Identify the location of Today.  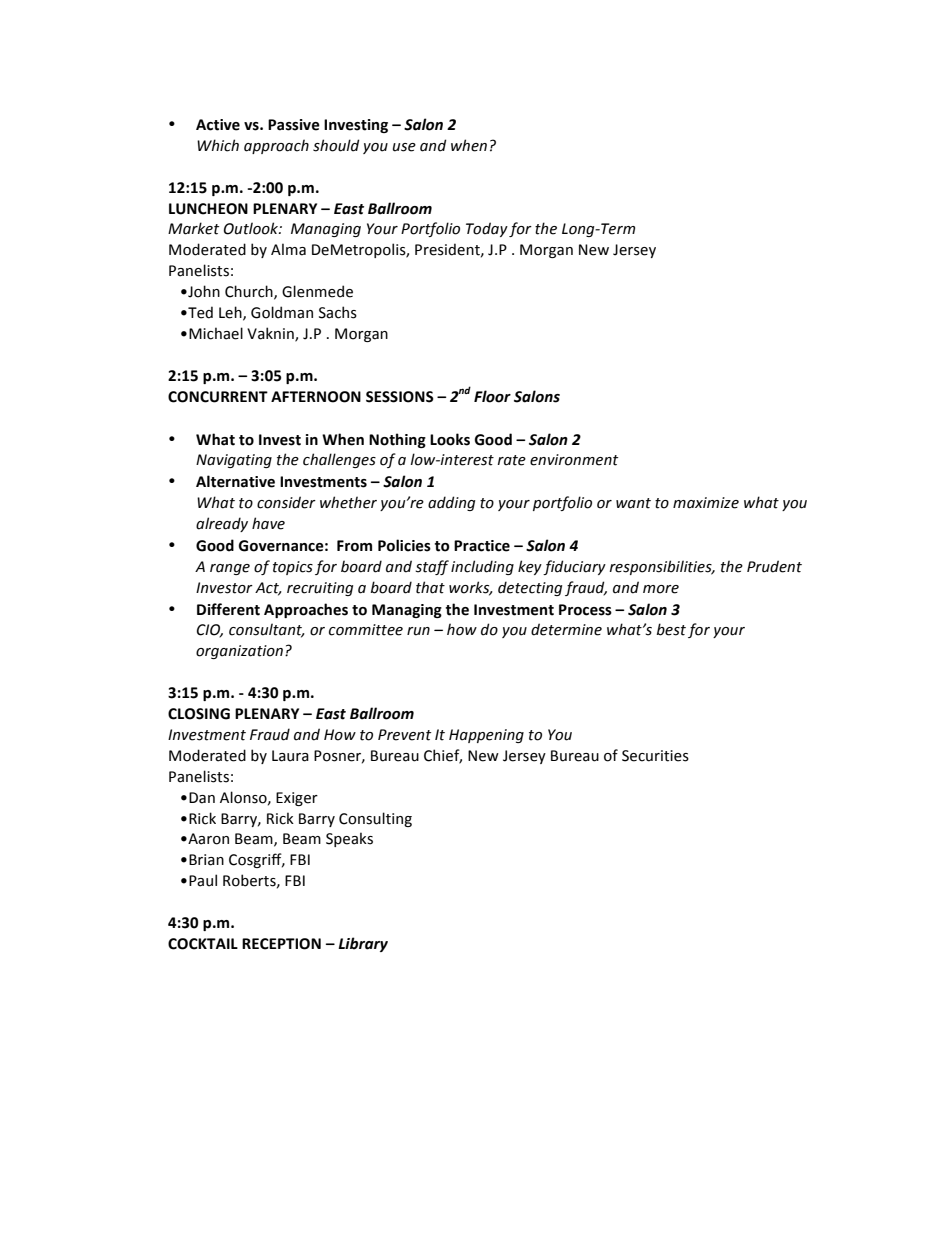
(487, 229).
